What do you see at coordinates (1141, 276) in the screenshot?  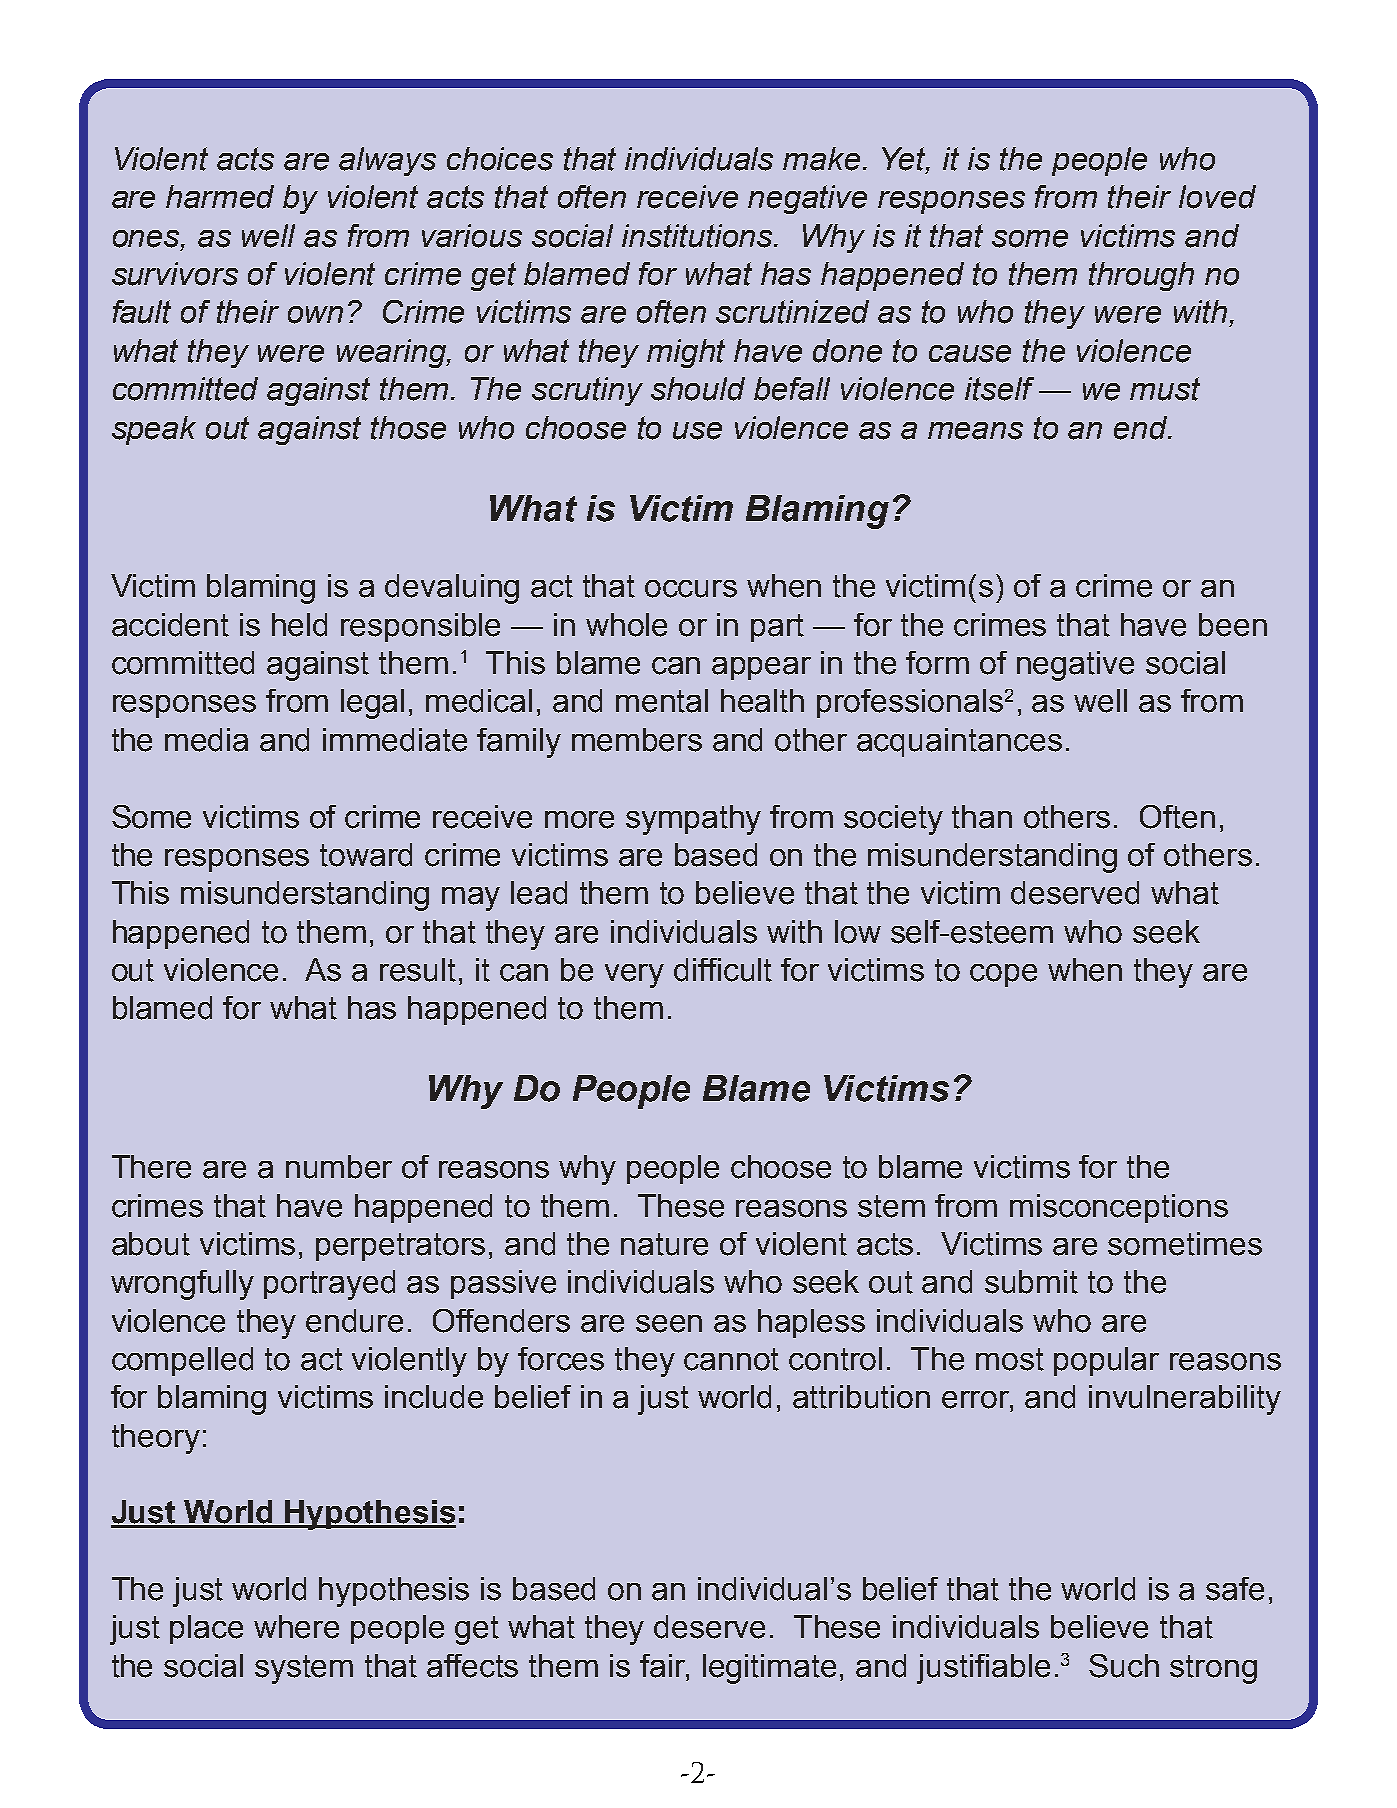 I see `through` at bounding box center [1141, 276].
